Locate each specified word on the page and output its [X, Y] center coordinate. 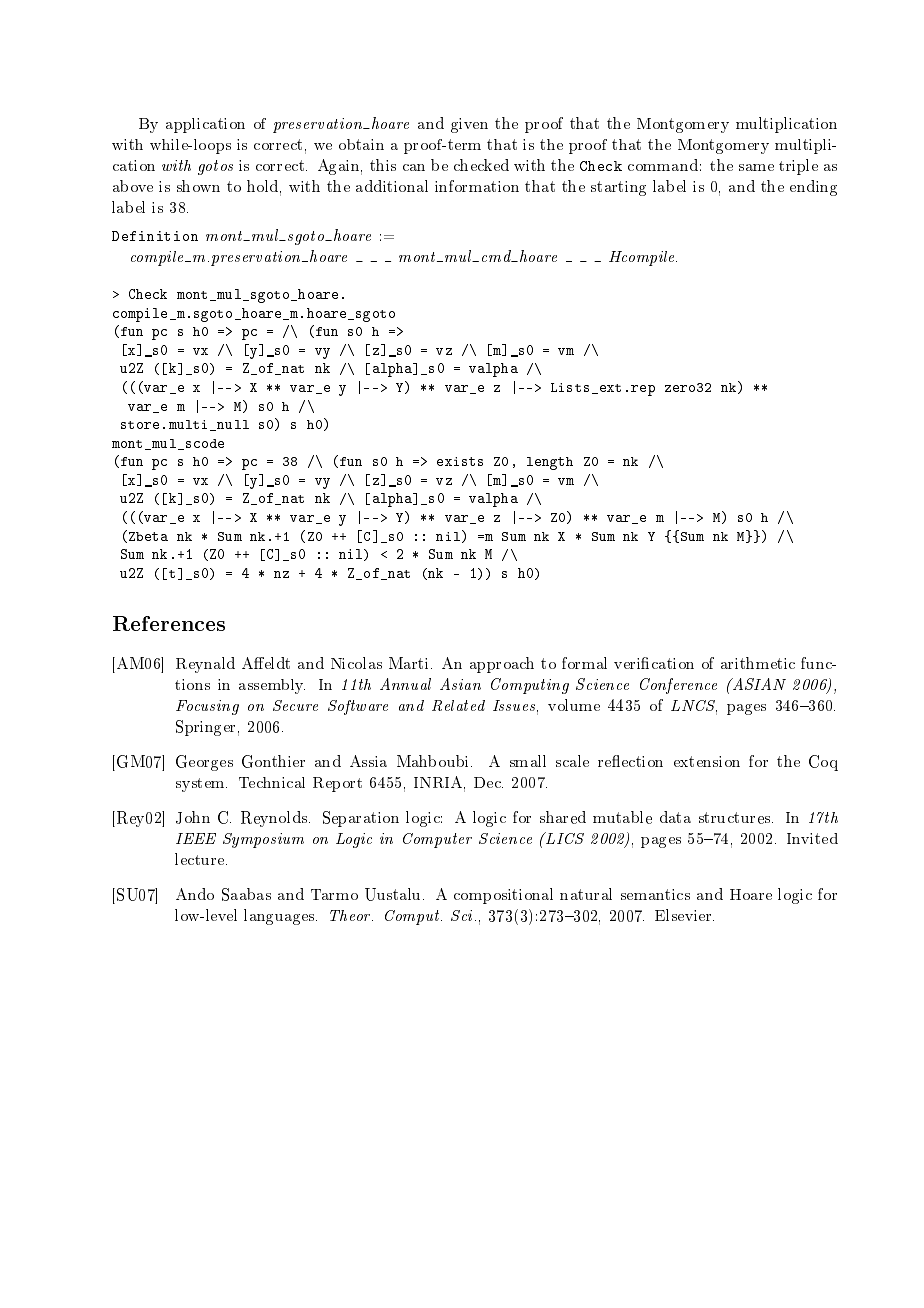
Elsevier [684, 915]
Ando [195, 894]
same [756, 167]
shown [198, 186]
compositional [503, 896]
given [469, 125]
